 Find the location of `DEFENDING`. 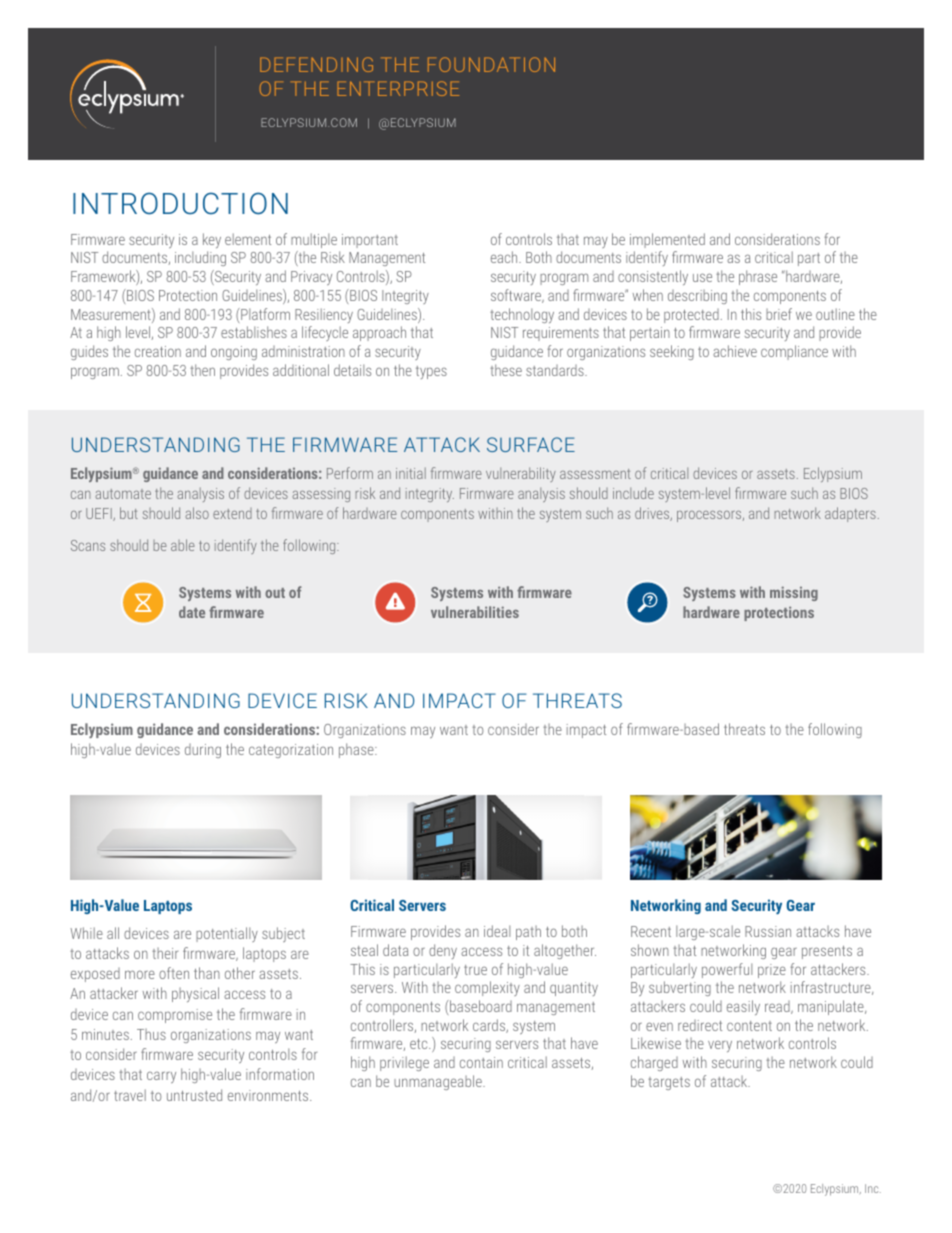

DEFENDING is located at coordinates (316, 64).
